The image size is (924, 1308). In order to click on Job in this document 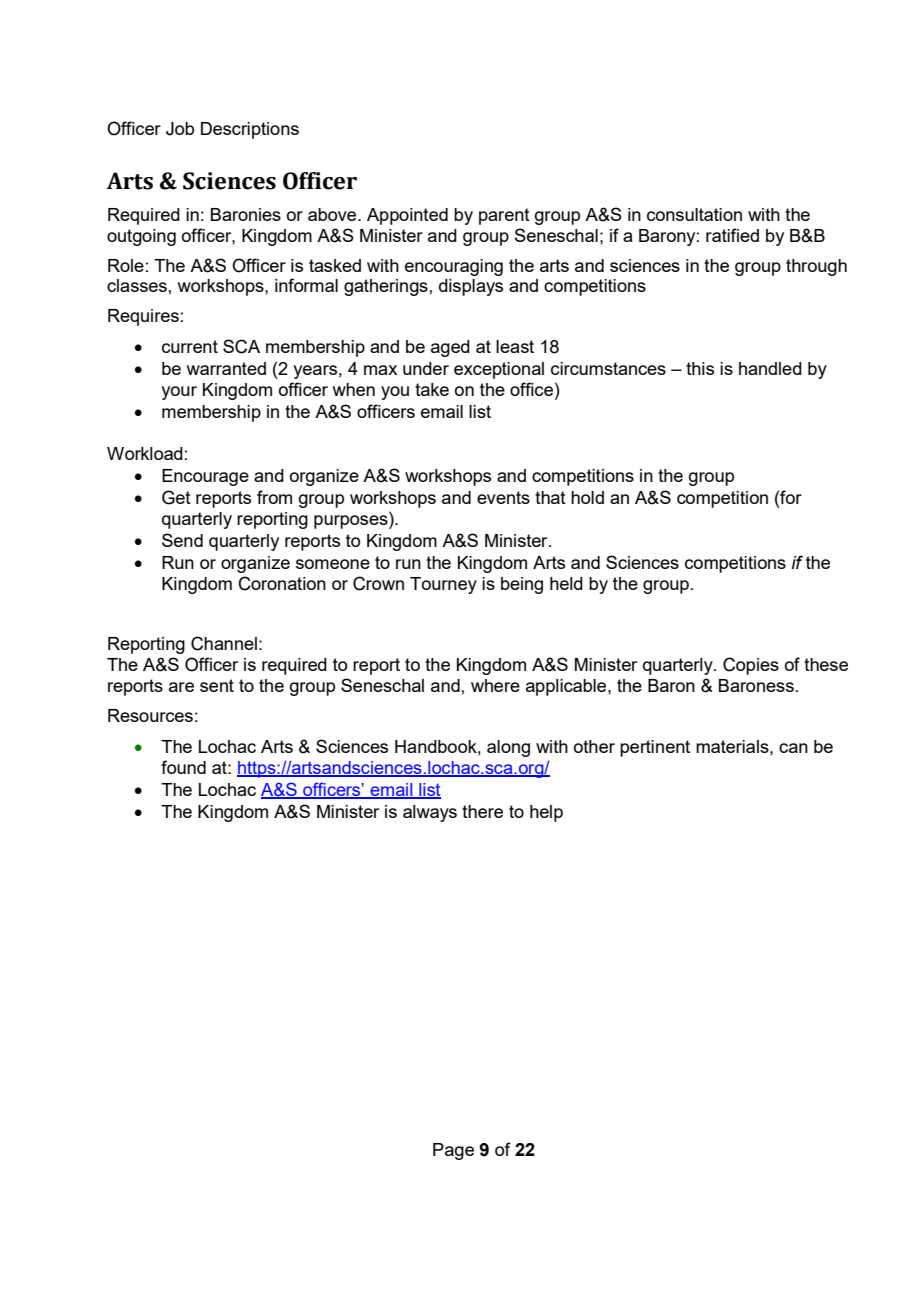, I will do `click(180, 129)`.
